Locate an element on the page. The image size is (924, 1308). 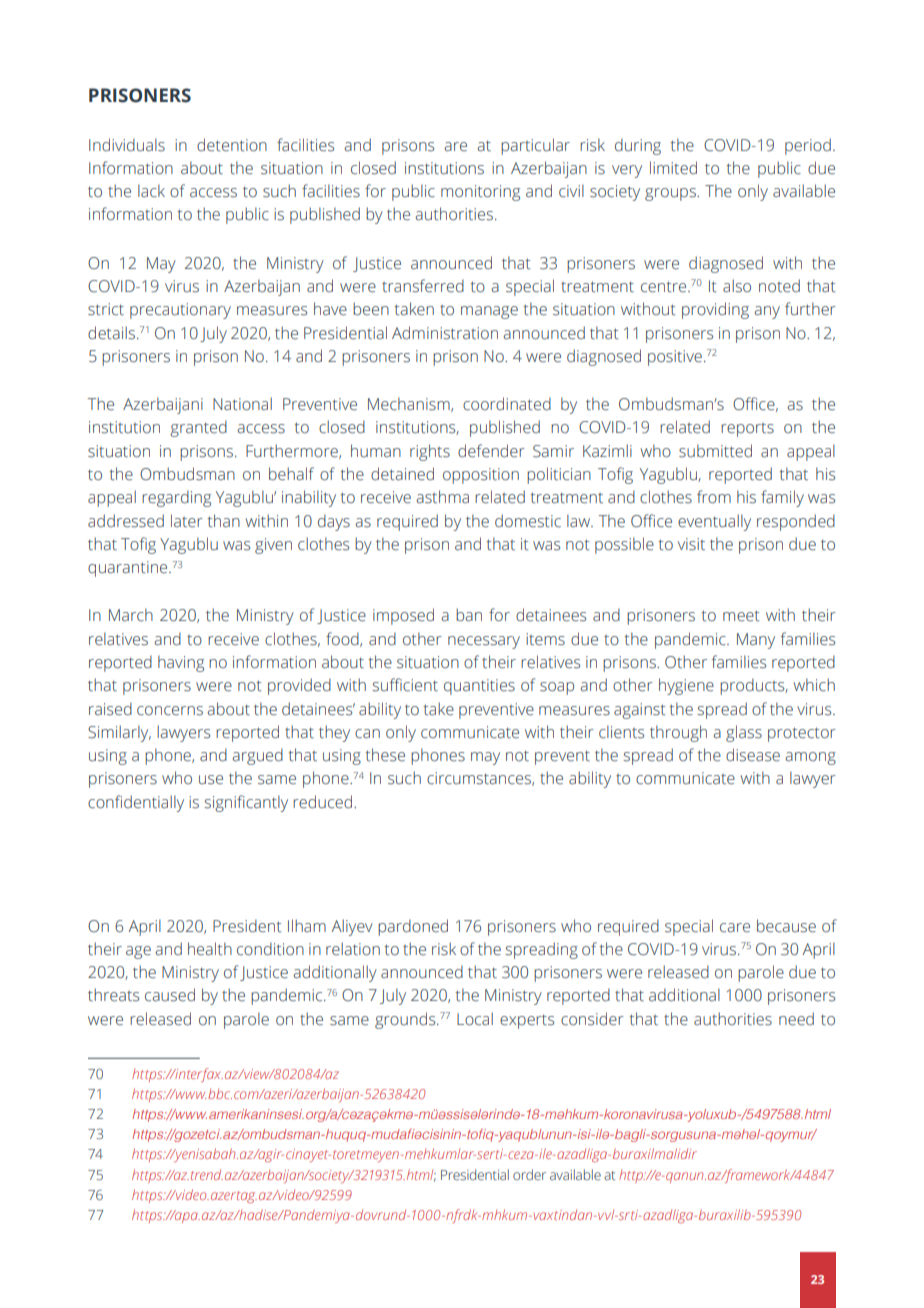
these is located at coordinates (385, 755).
